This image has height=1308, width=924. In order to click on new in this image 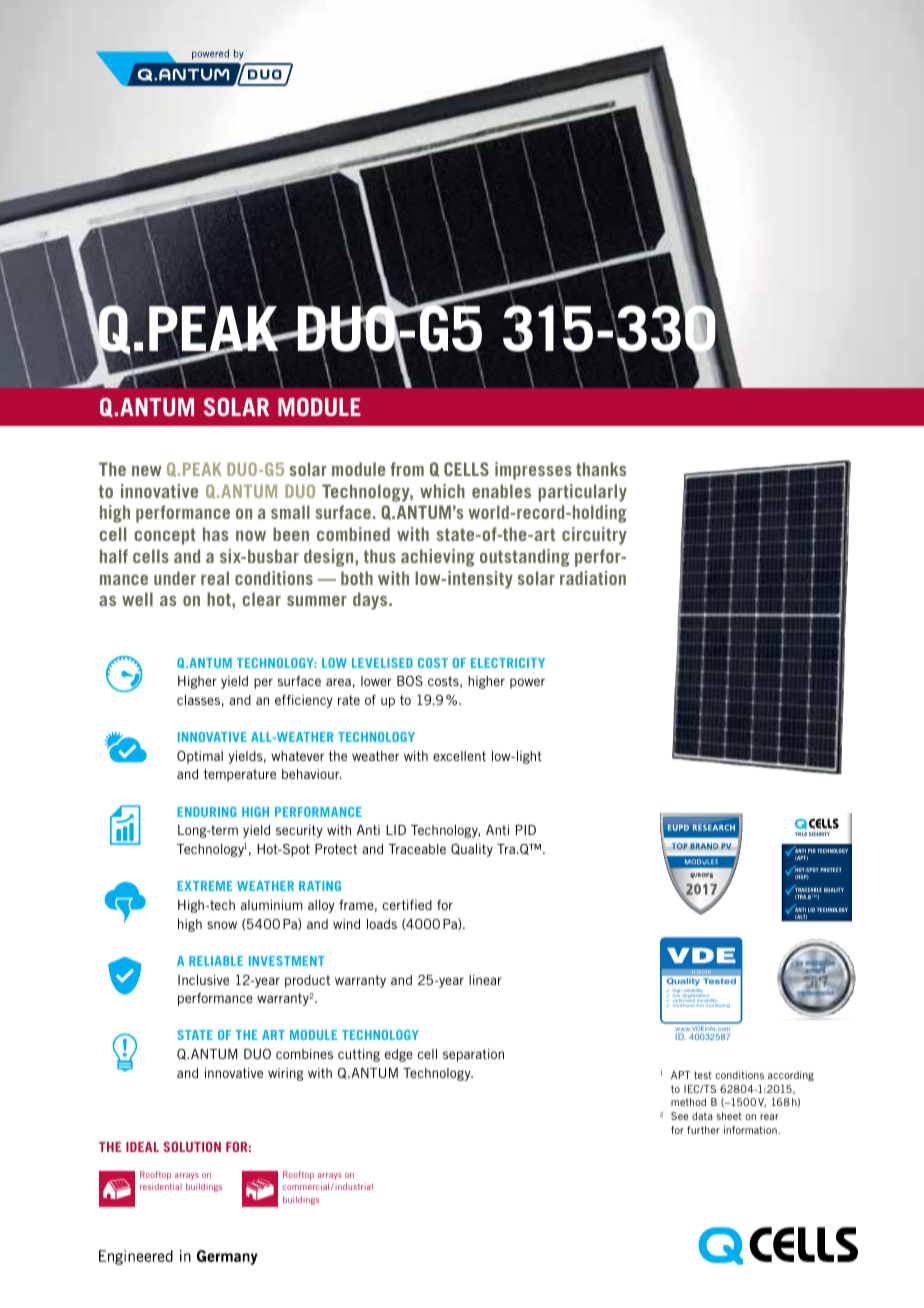, I will do `click(147, 471)`.
